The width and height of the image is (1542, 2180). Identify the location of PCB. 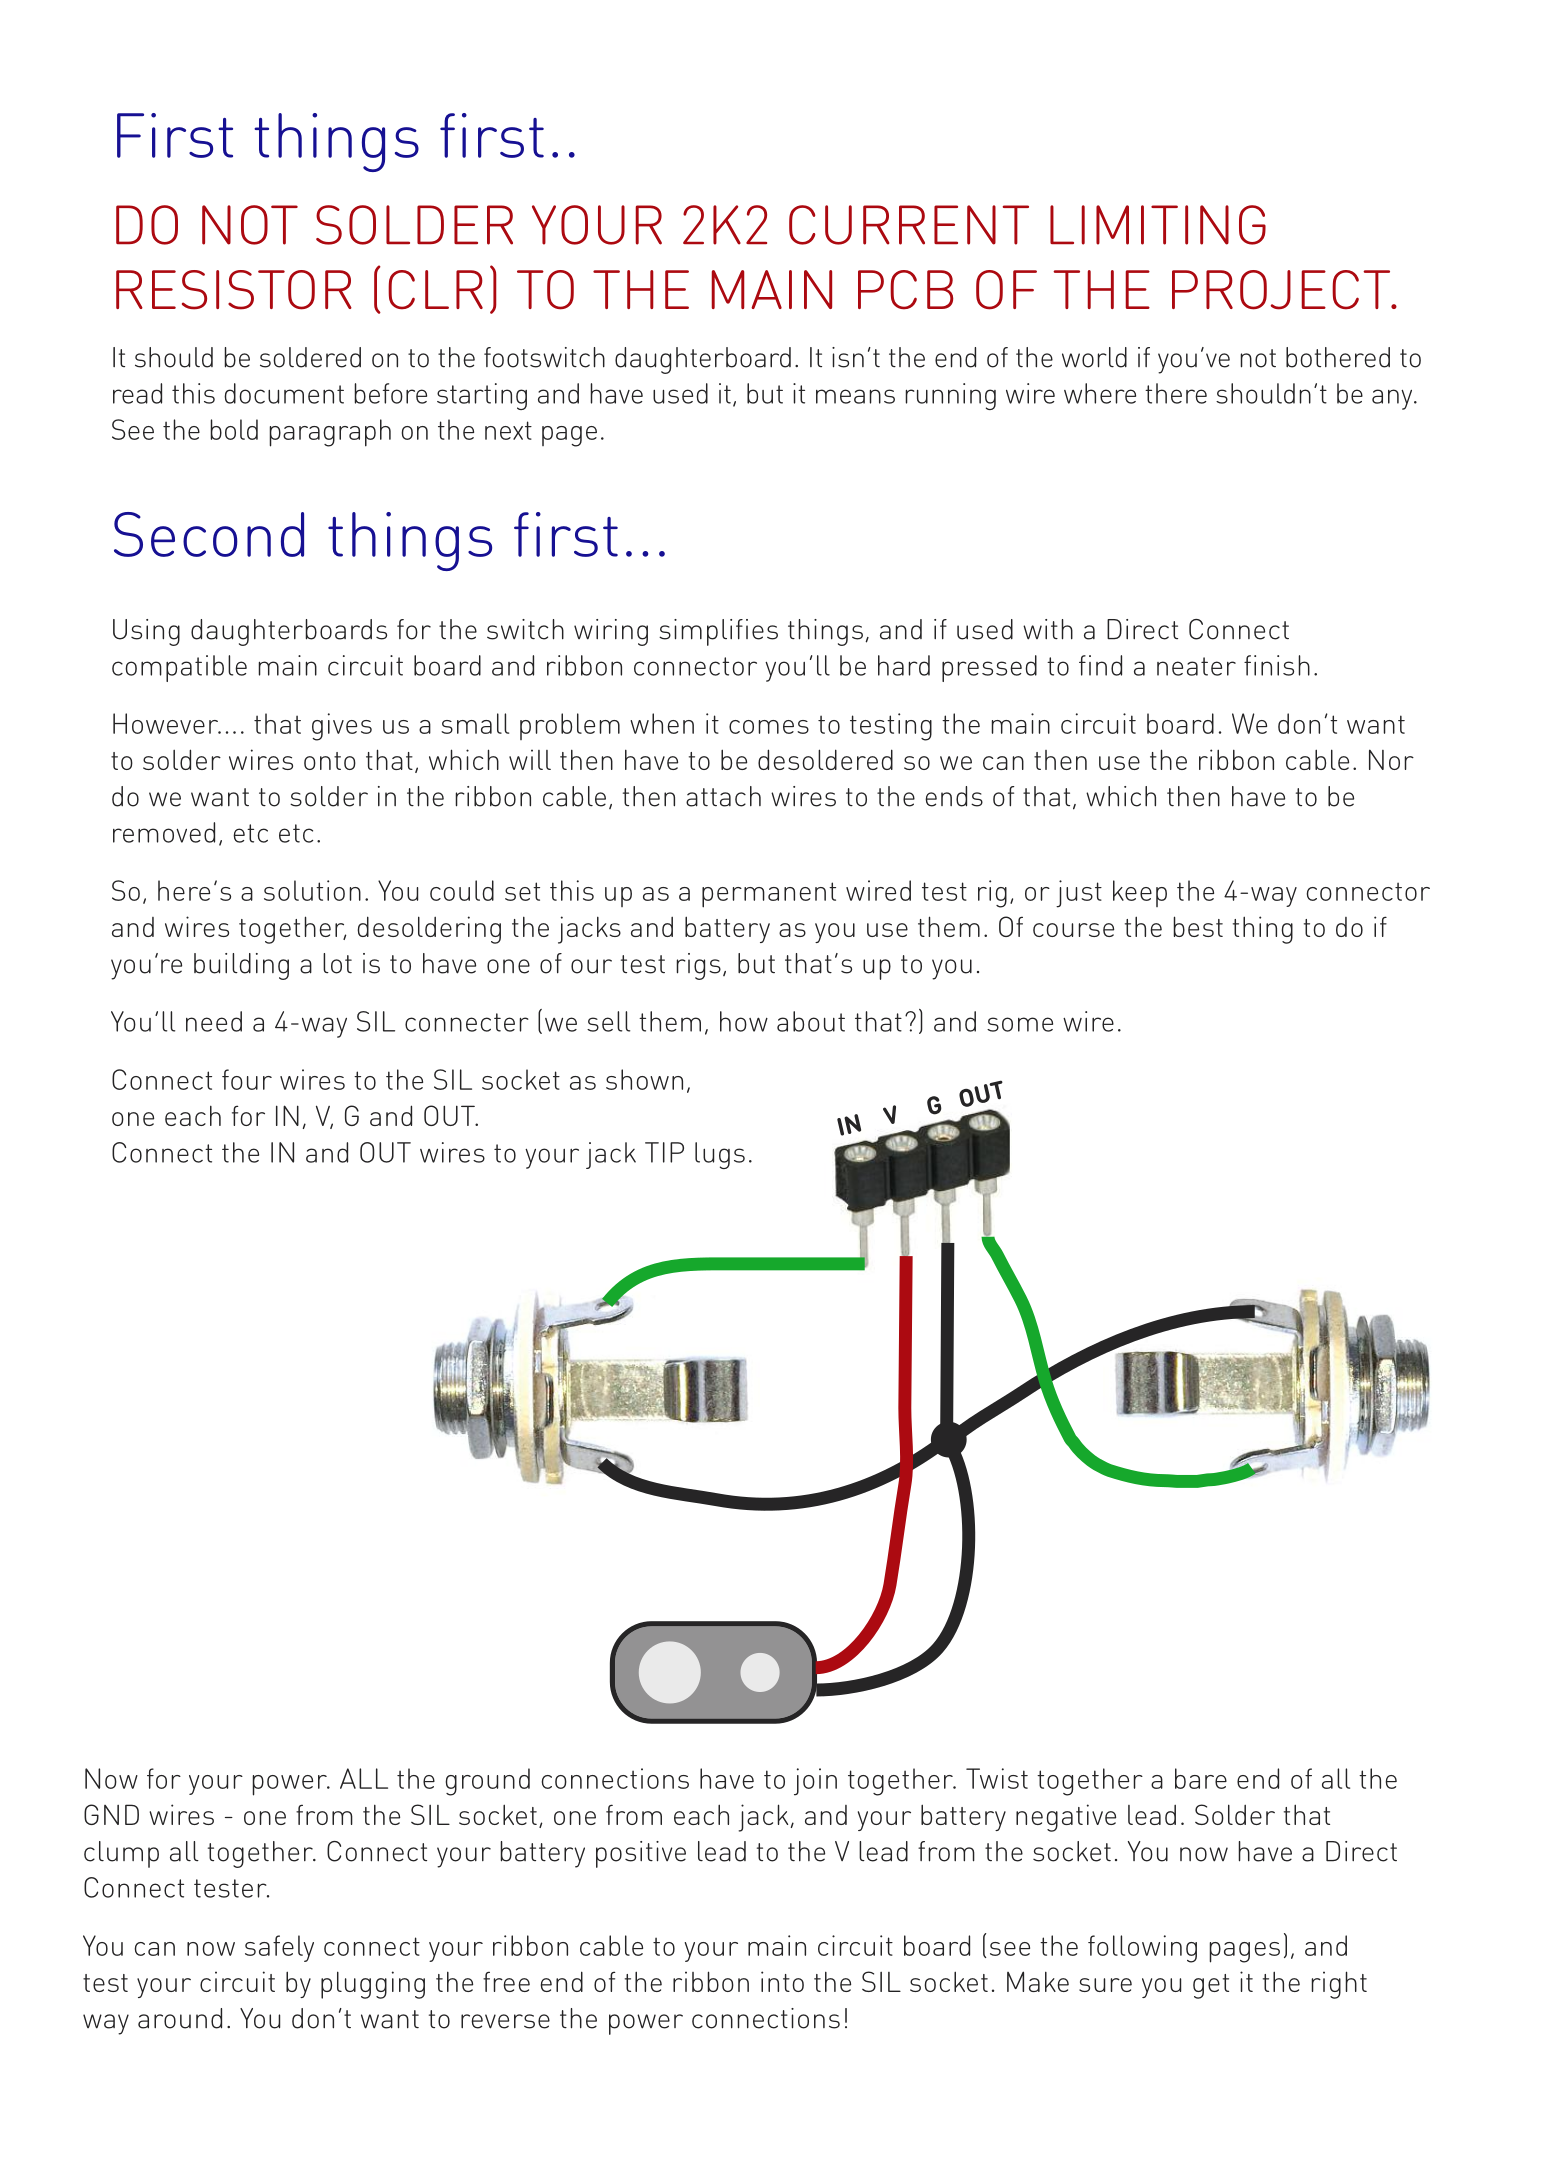
(905, 290).
